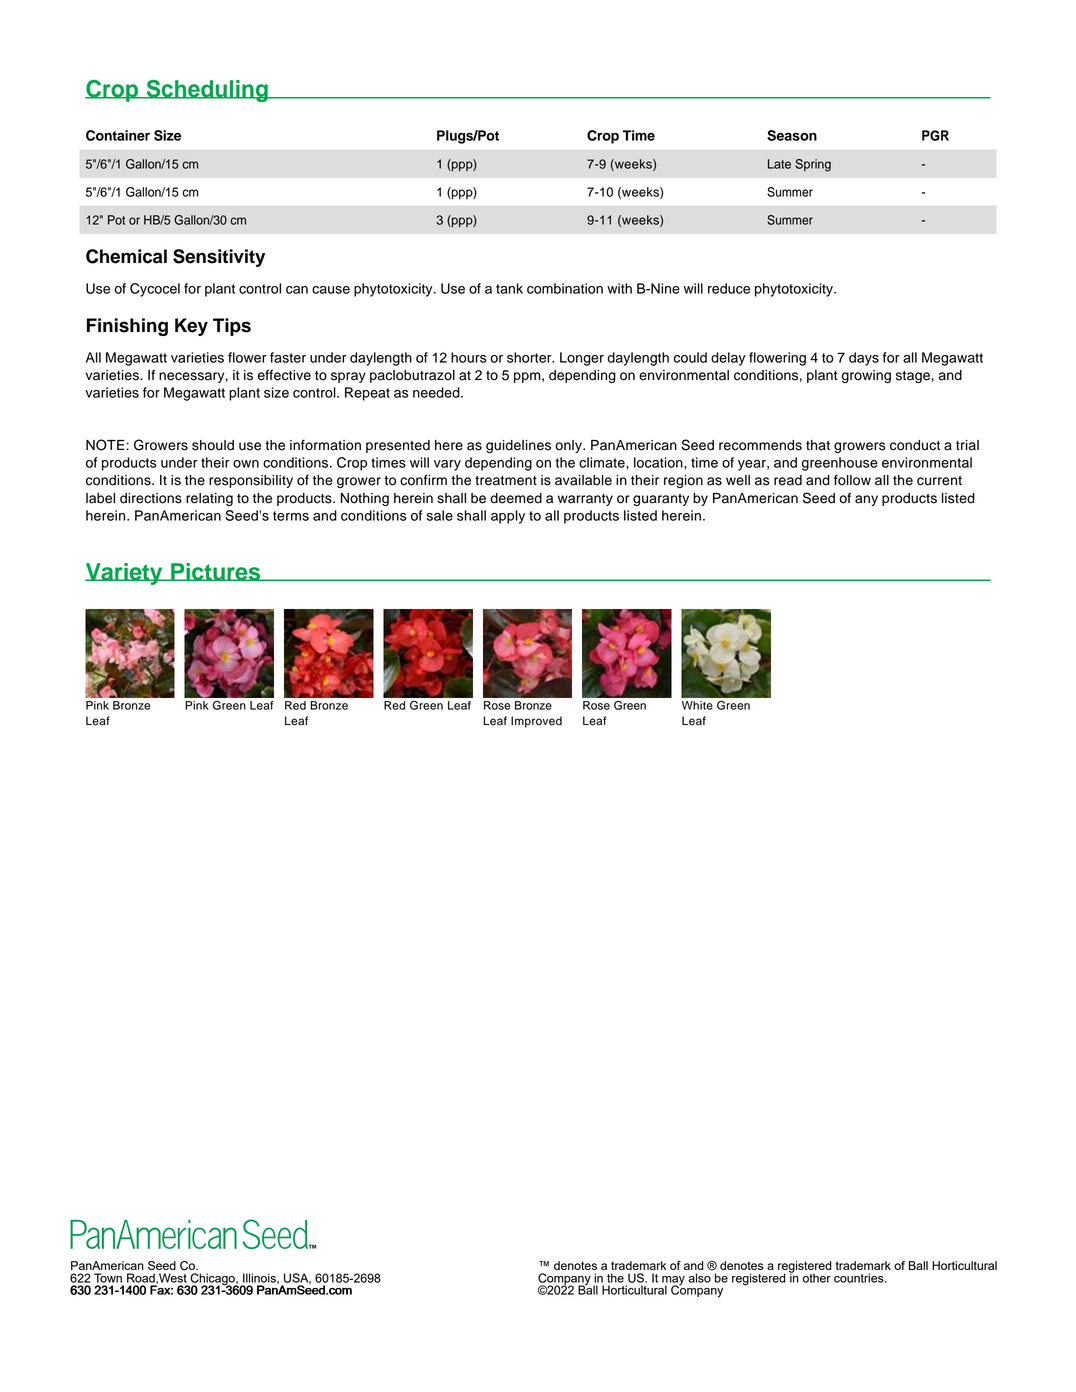 The height and width of the screenshot is (1392, 1076). What do you see at coordinates (697, 705) in the screenshot?
I see `White` at bounding box center [697, 705].
